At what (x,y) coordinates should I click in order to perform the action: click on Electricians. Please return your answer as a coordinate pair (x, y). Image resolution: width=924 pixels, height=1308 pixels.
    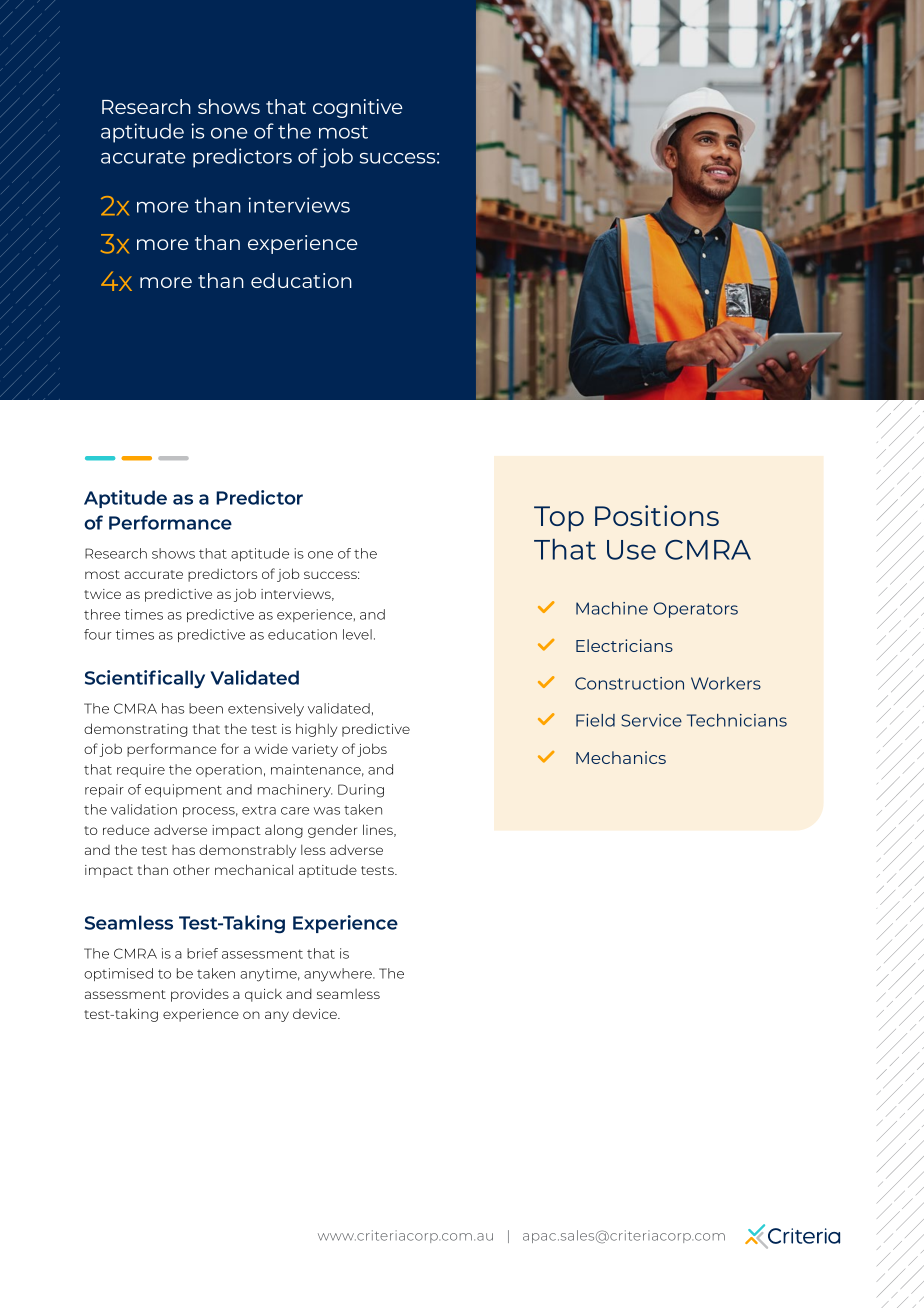
    Looking at the image, I should click on (624, 645).
